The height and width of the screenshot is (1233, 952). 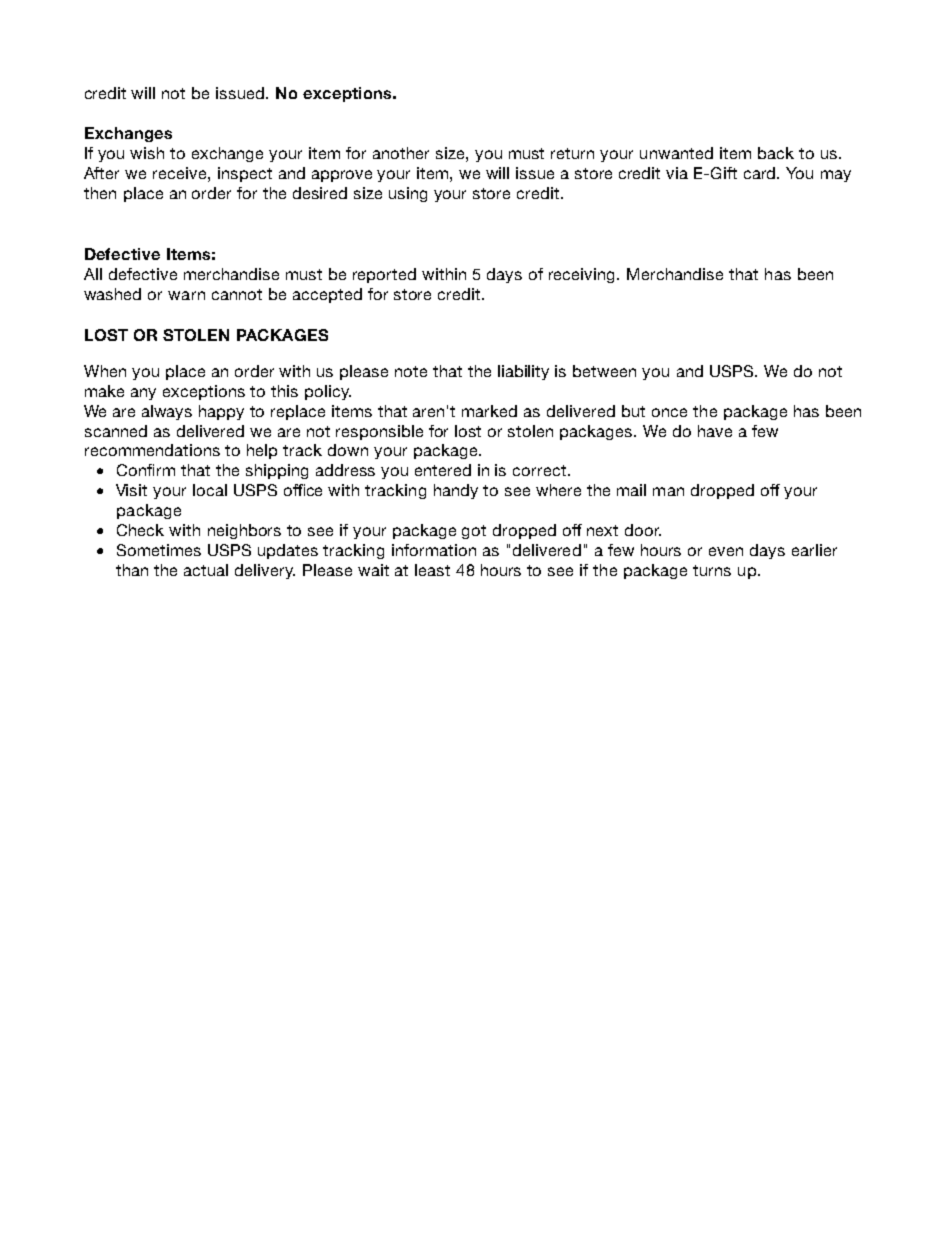 What do you see at coordinates (210, 490) in the screenshot?
I see `local` at bounding box center [210, 490].
